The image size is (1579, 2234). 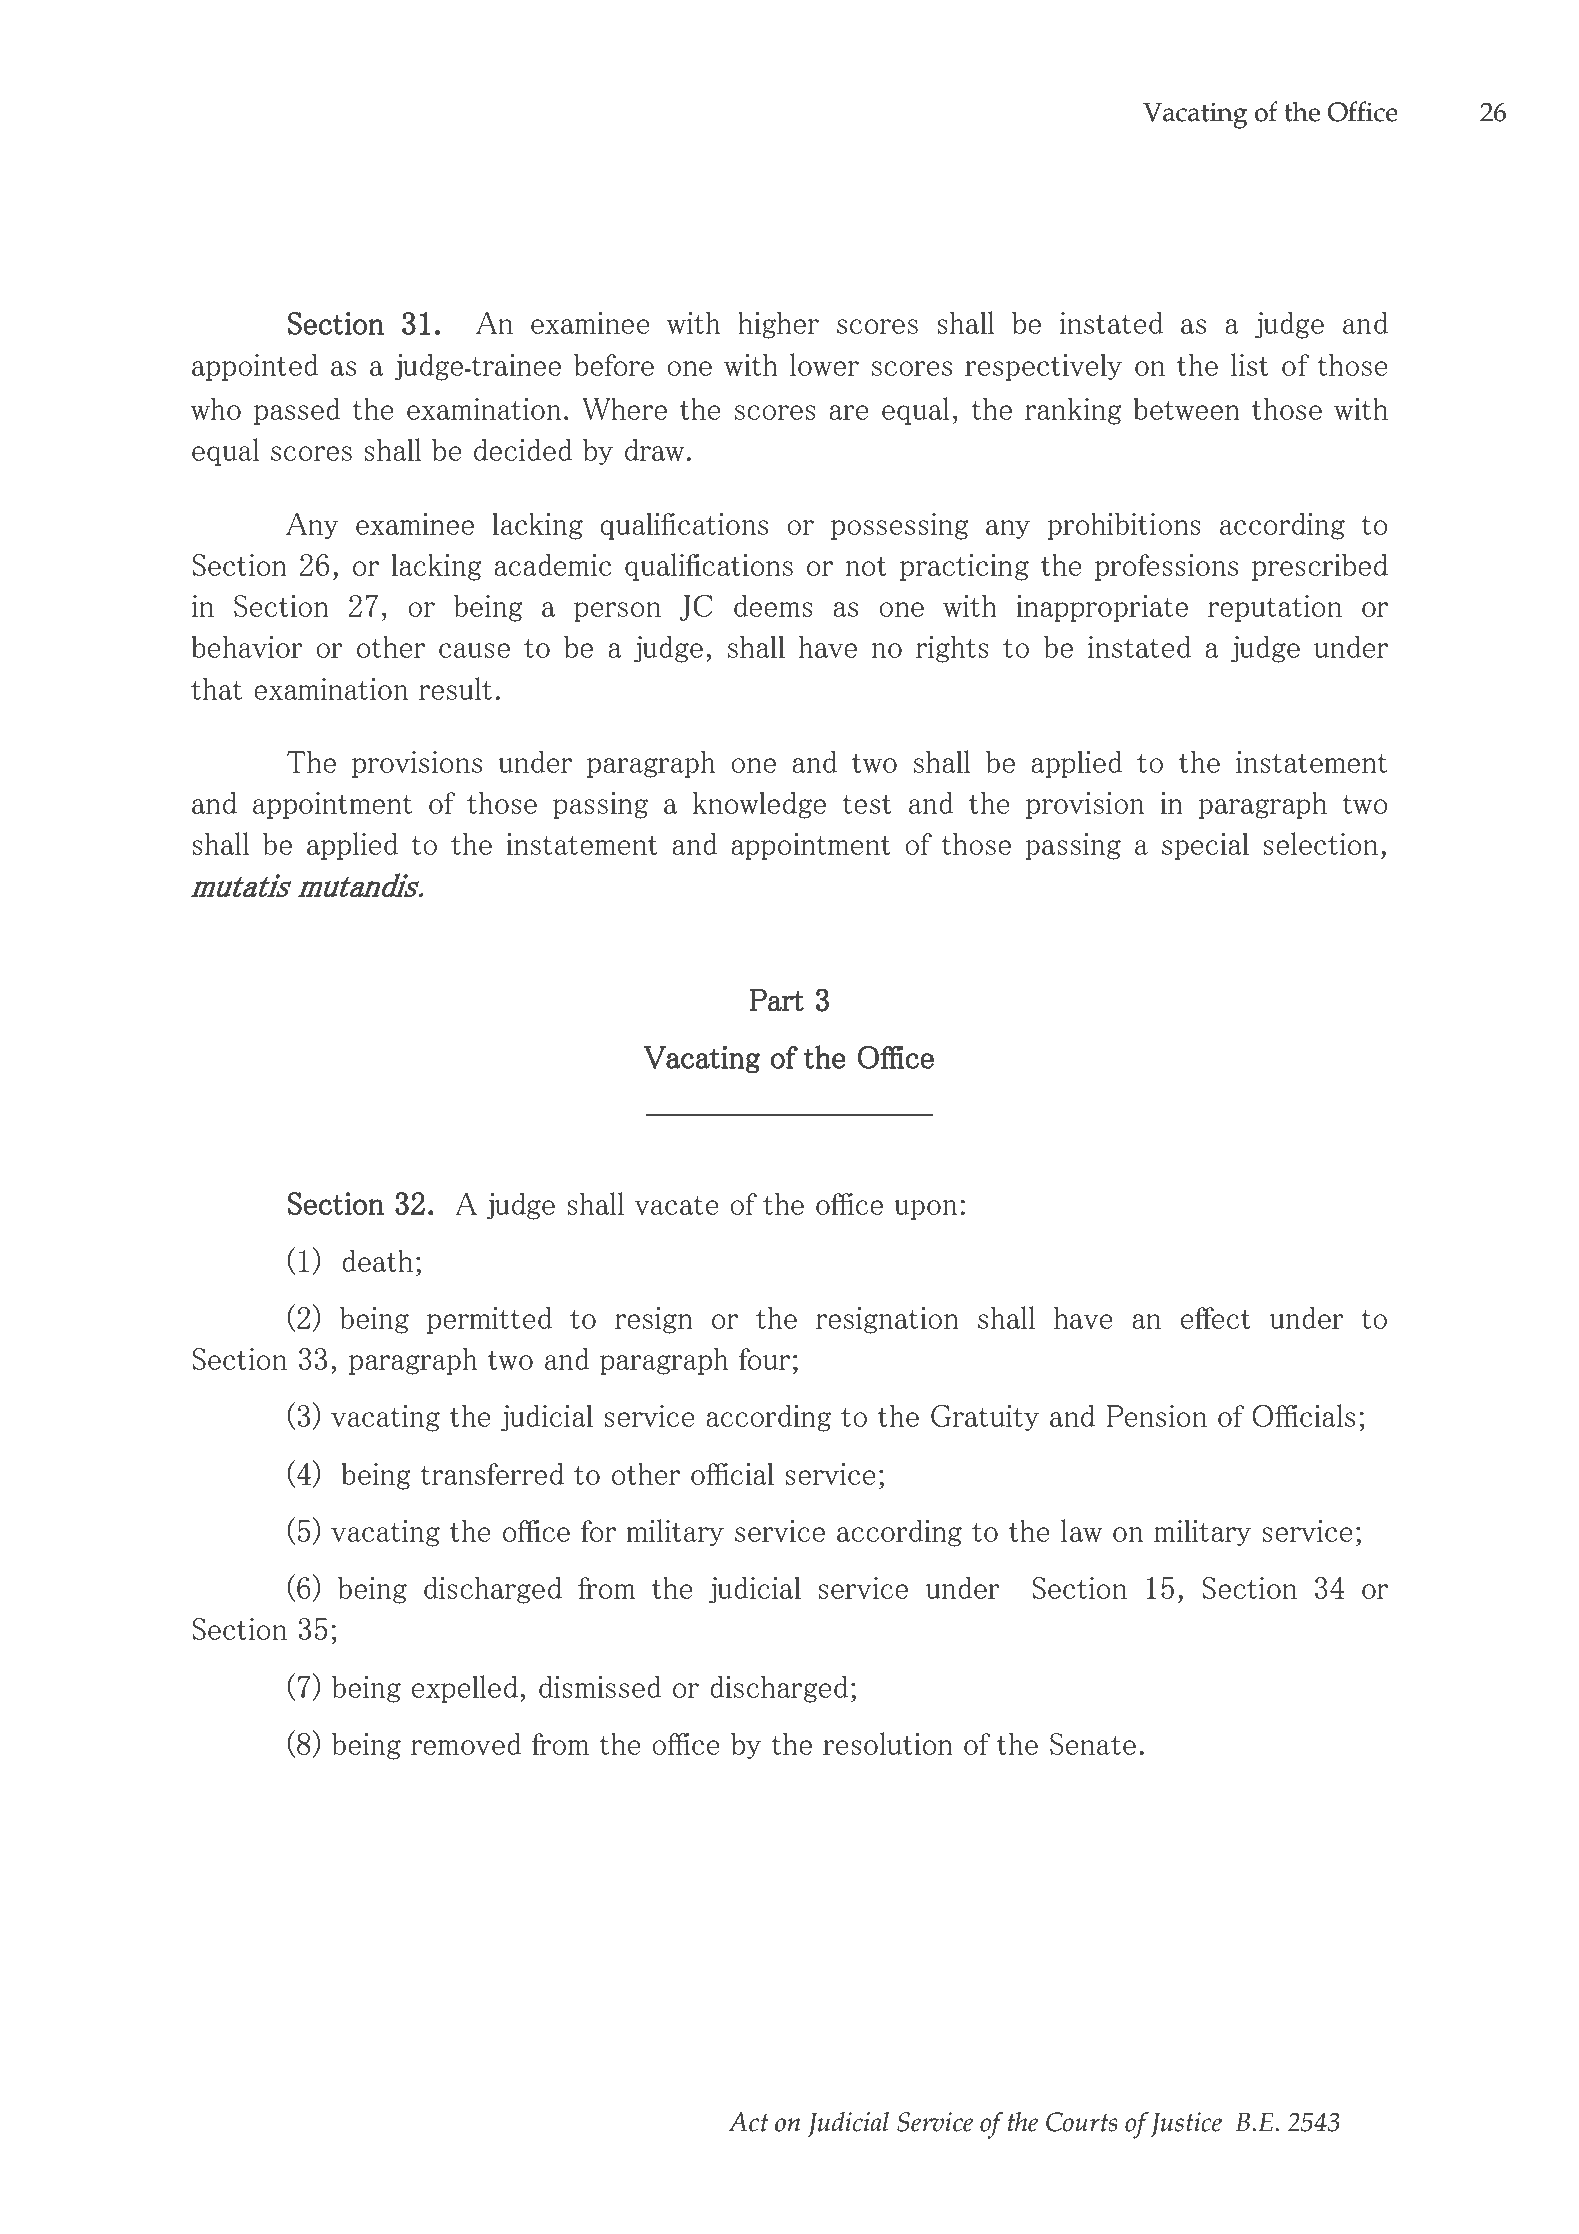 I want to click on passed, so click(x=297, y=411).
